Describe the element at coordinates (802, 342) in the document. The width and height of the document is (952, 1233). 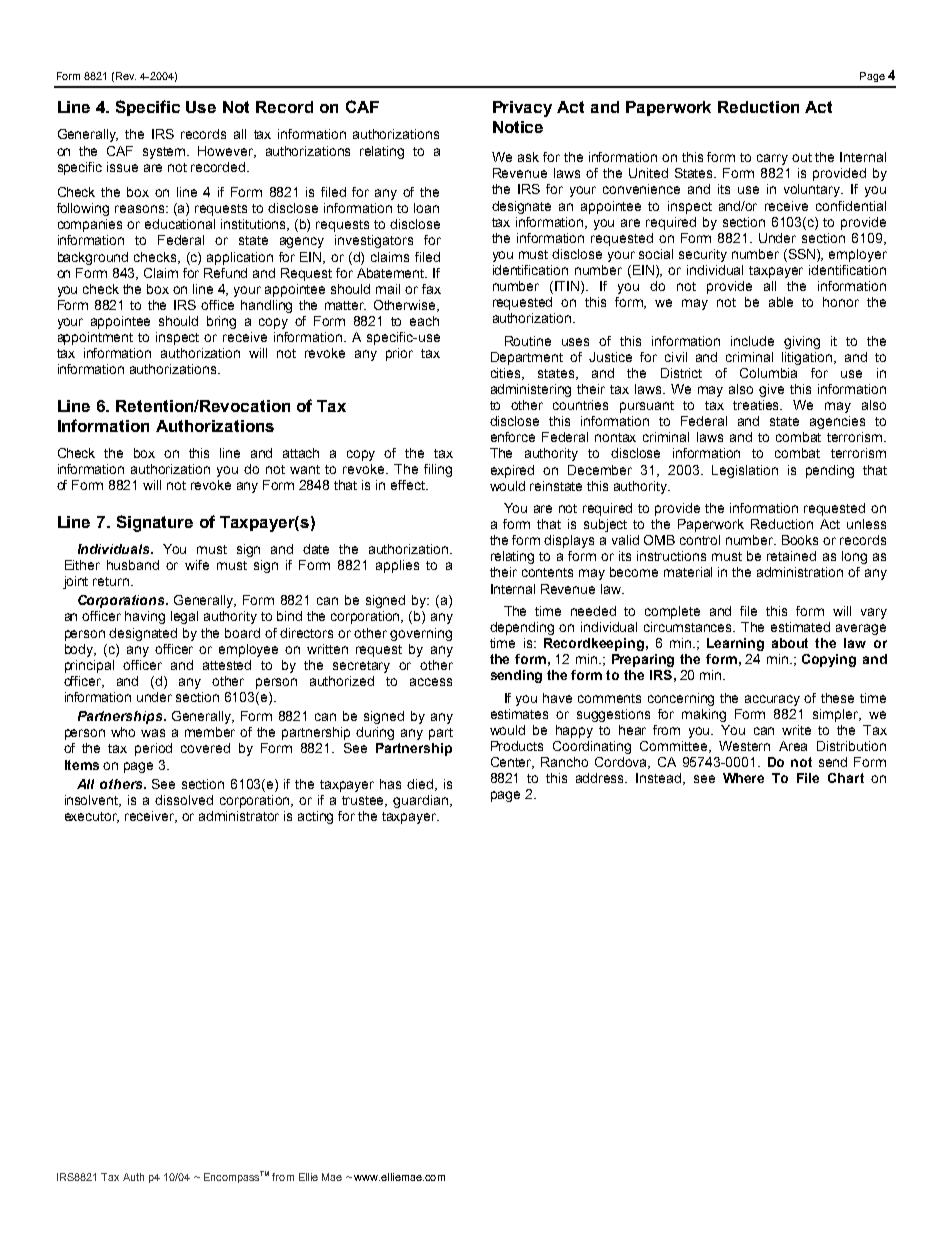
I see `giving` at that location.
